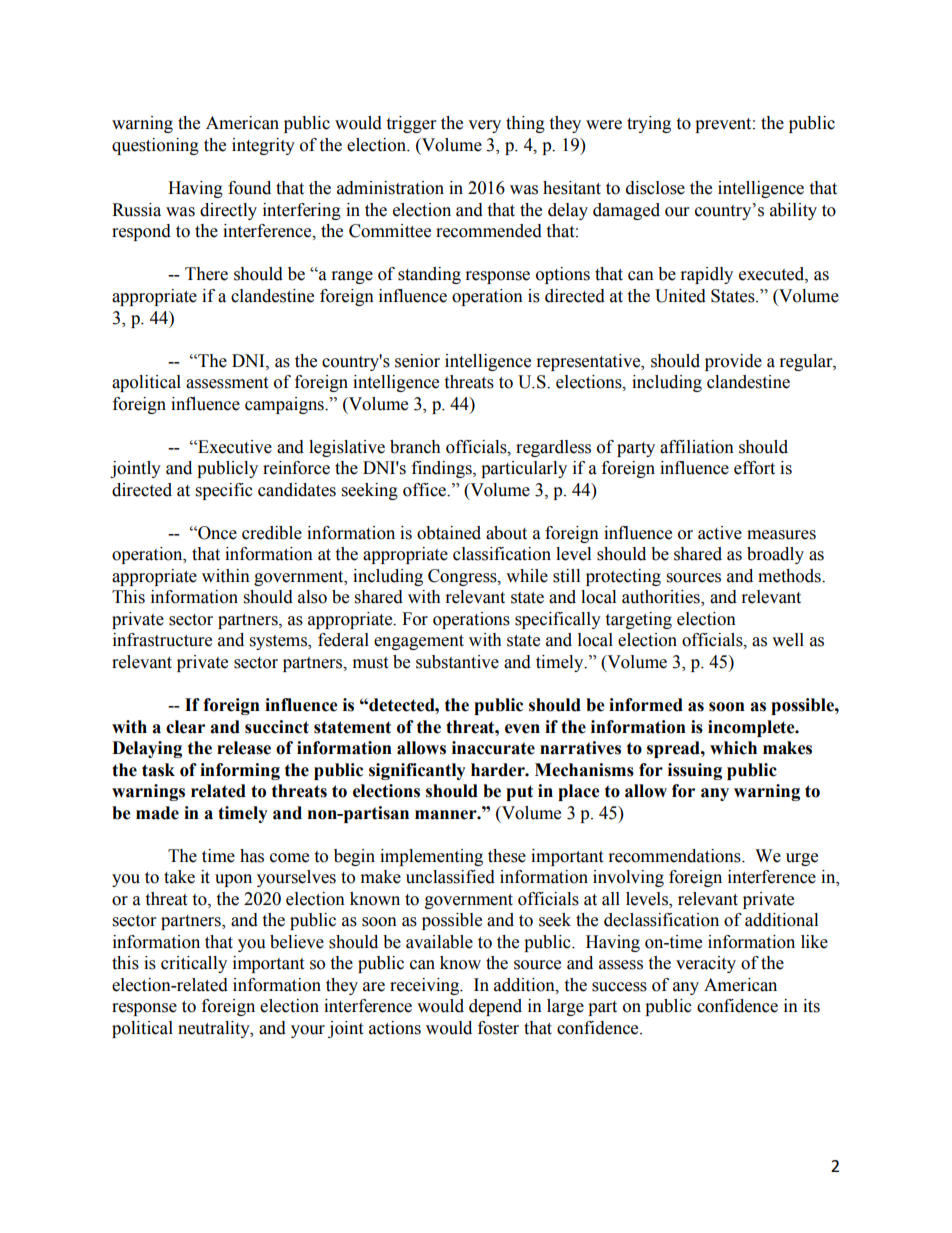  What do you see at coordinates (775, 555) in the screenshot?
I see `broadly` at bounding box center [775, 555].
